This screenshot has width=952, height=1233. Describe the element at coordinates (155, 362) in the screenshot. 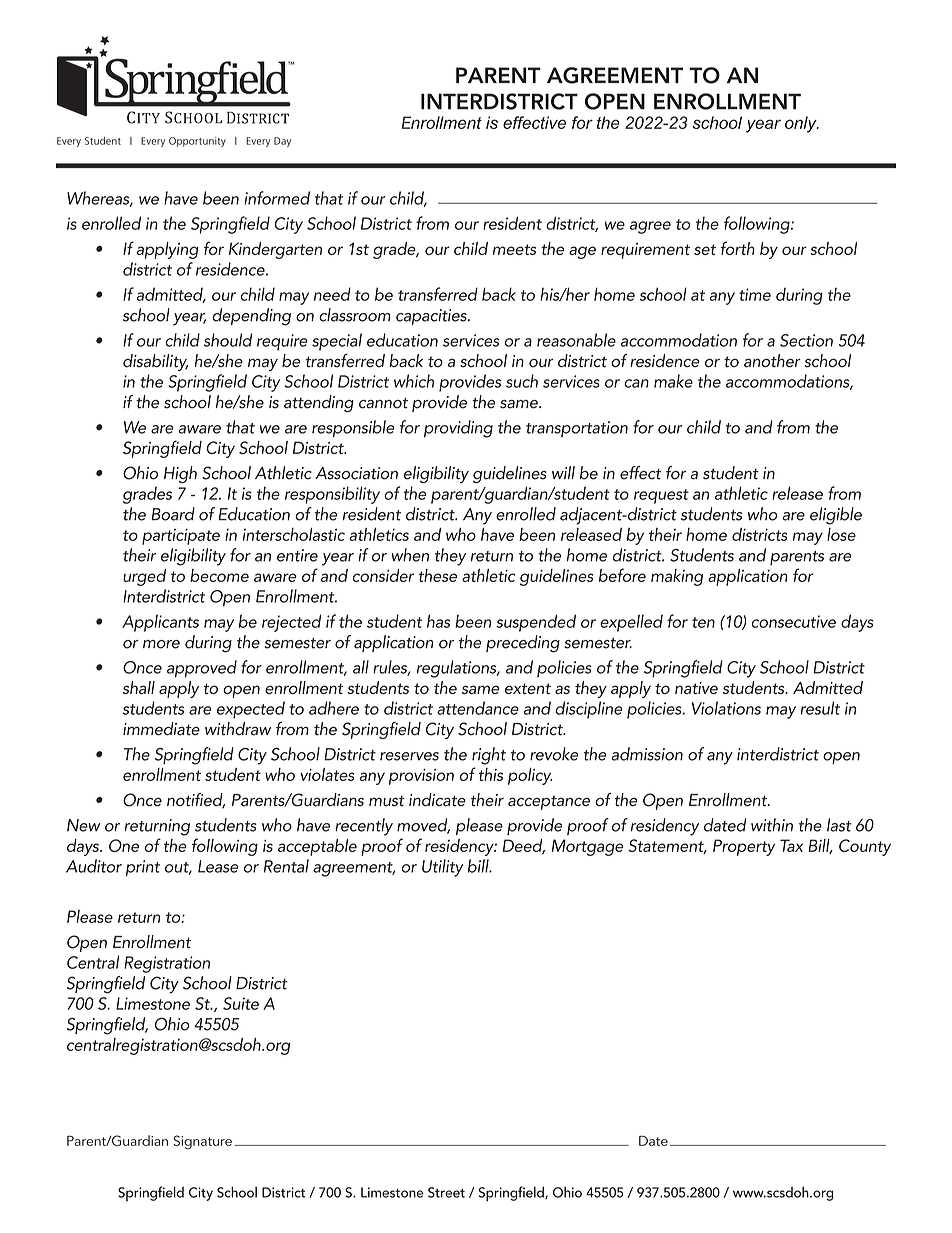

I see `disability` at that location.
